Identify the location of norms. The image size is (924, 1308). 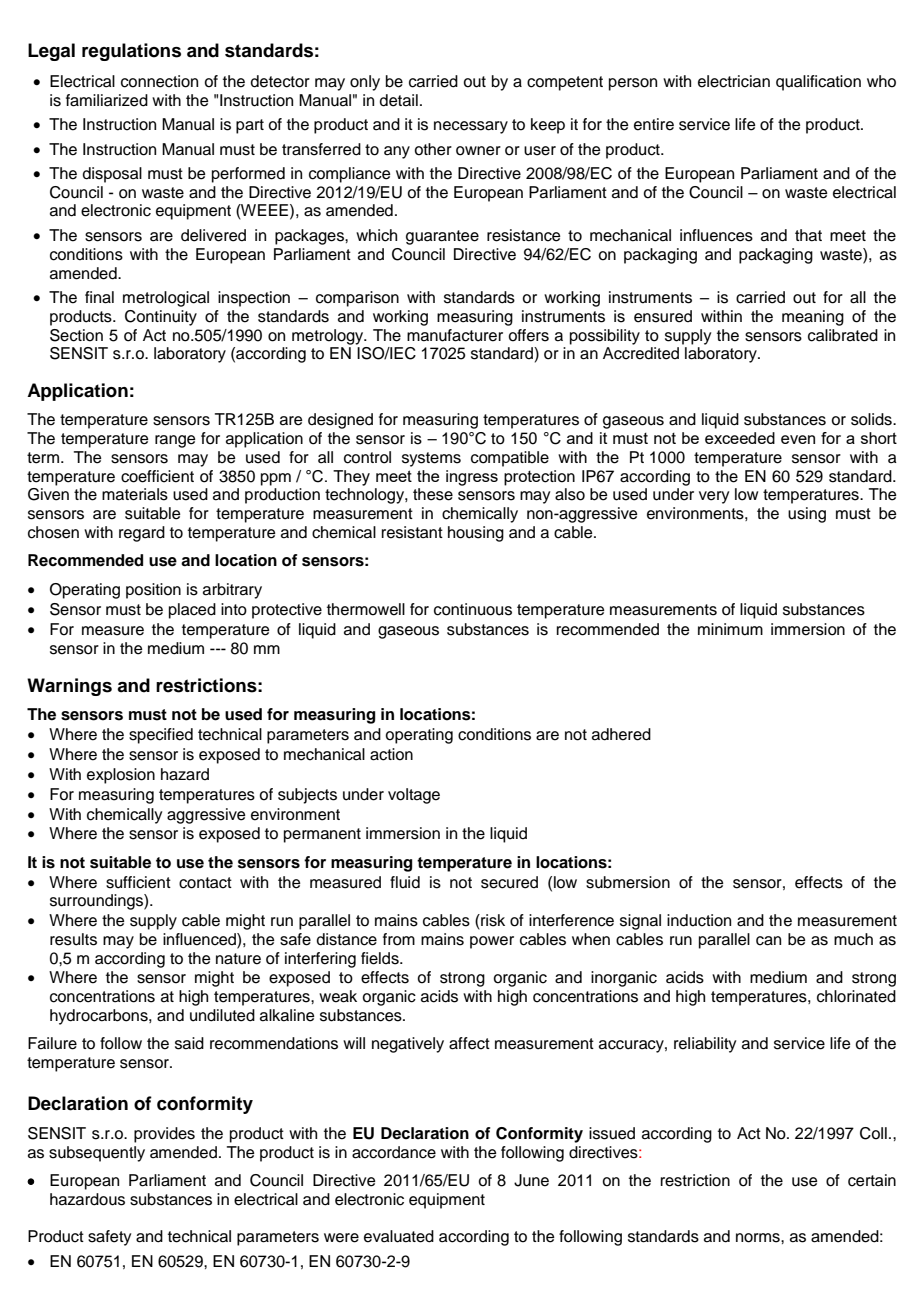
(759, 1238).
